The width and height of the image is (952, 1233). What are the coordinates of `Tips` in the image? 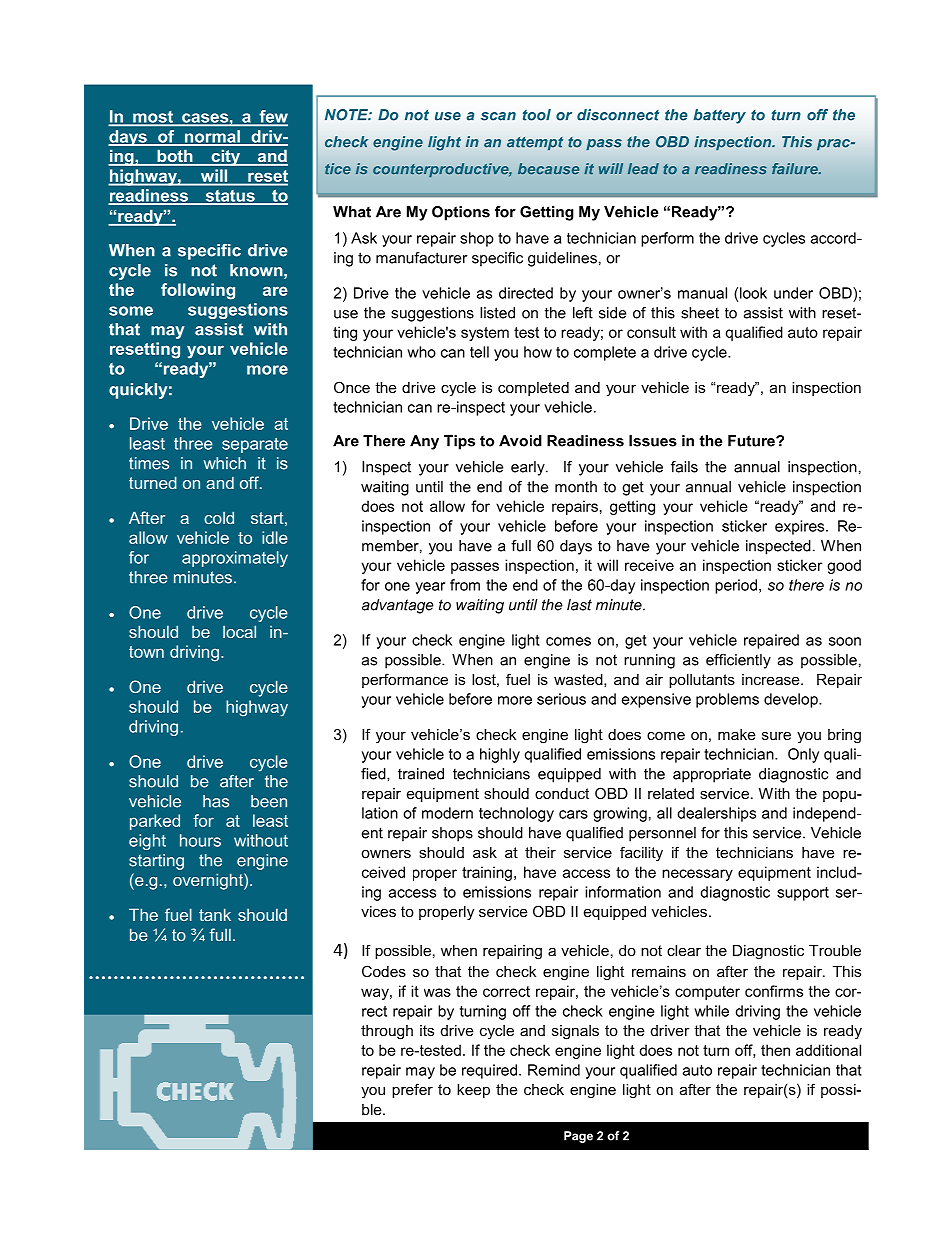 It's located at (459, 442).
